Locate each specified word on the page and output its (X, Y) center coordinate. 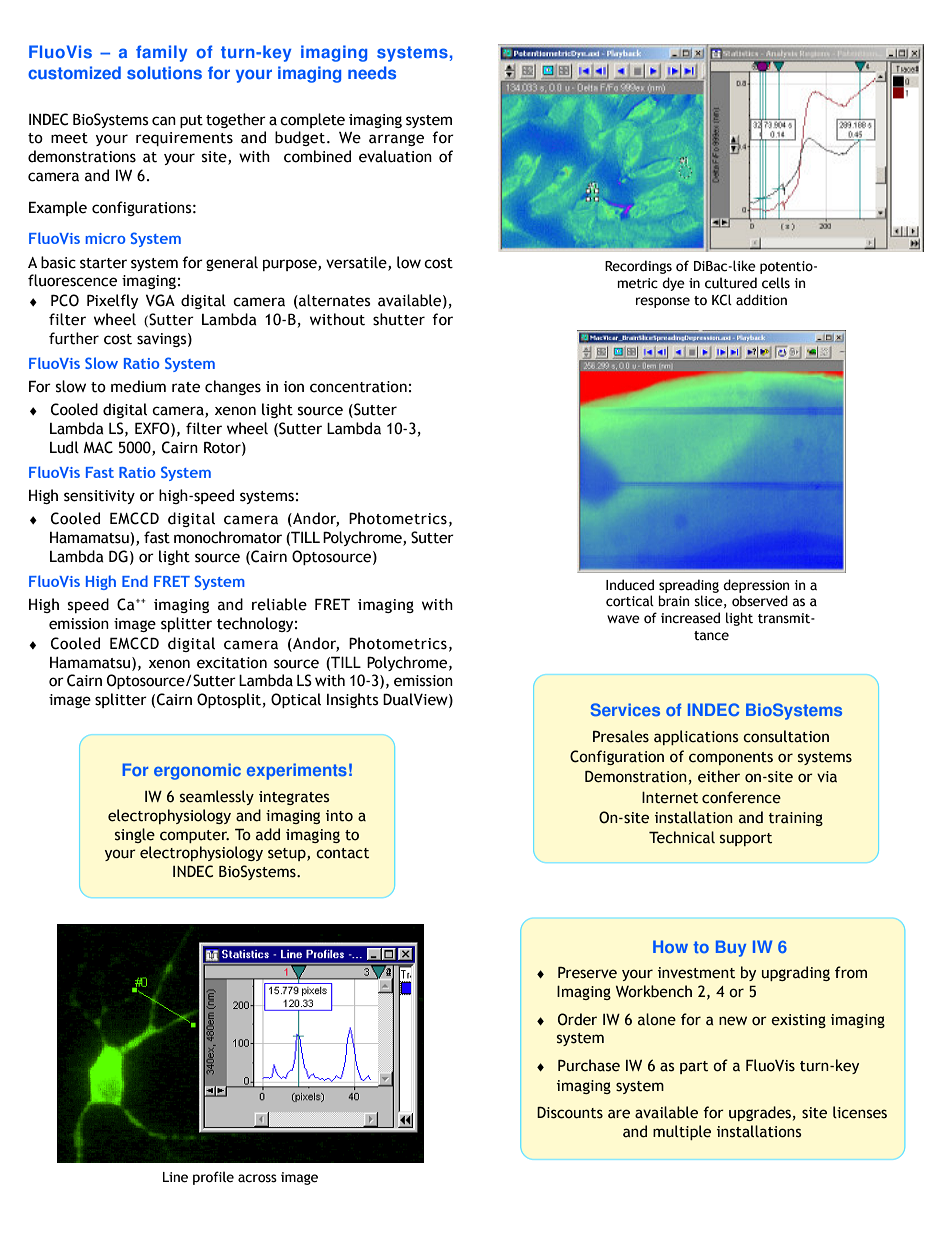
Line (175, 1177)
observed (760, 601)
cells (776, 283)
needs (372, 73)
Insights (353, 700)
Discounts (570, 1113)
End (135, 581)
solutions (164, 73)
